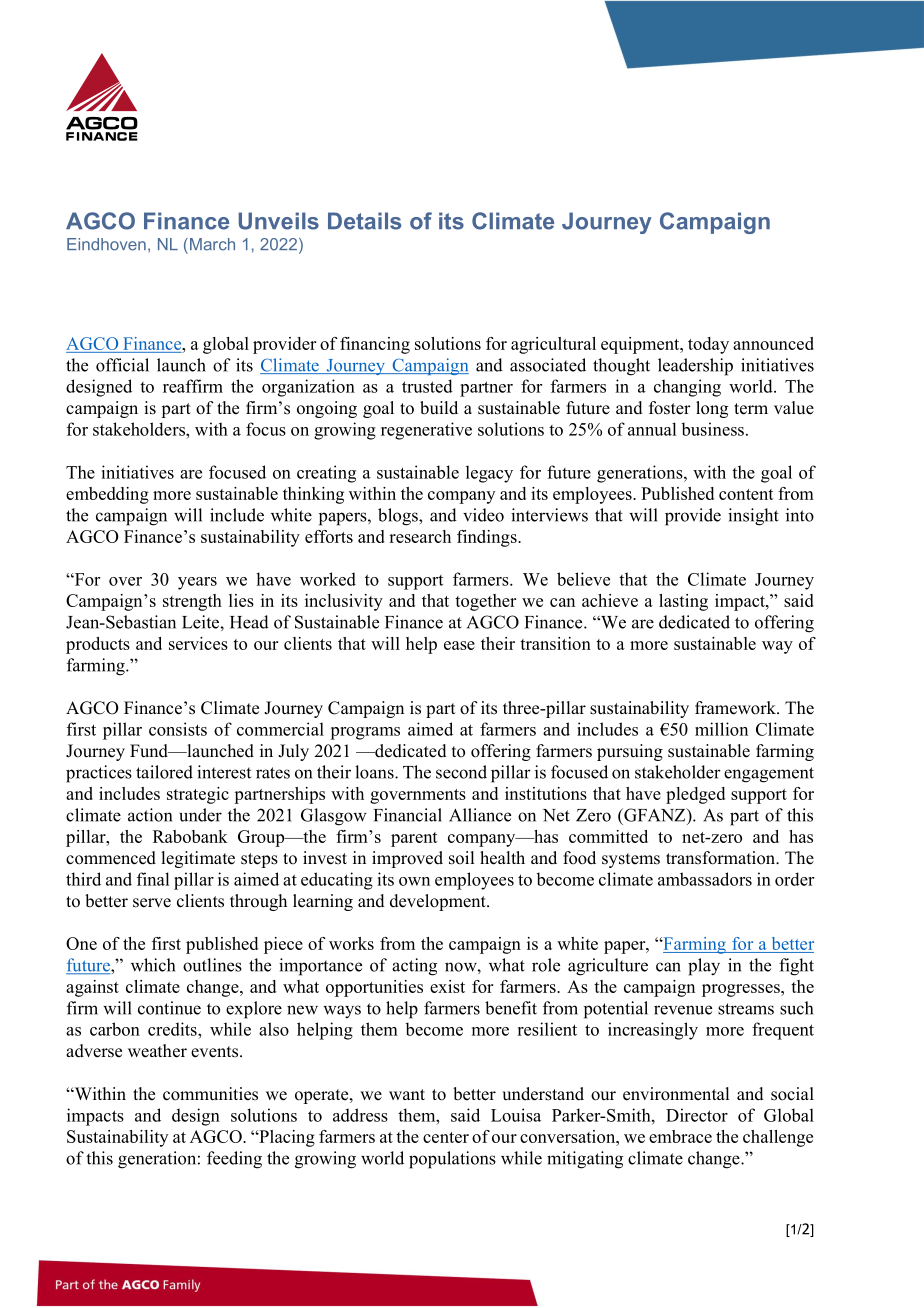  Describe the element at coordinates (210, 1094) in the screenshot. I see `communities` at that location.
